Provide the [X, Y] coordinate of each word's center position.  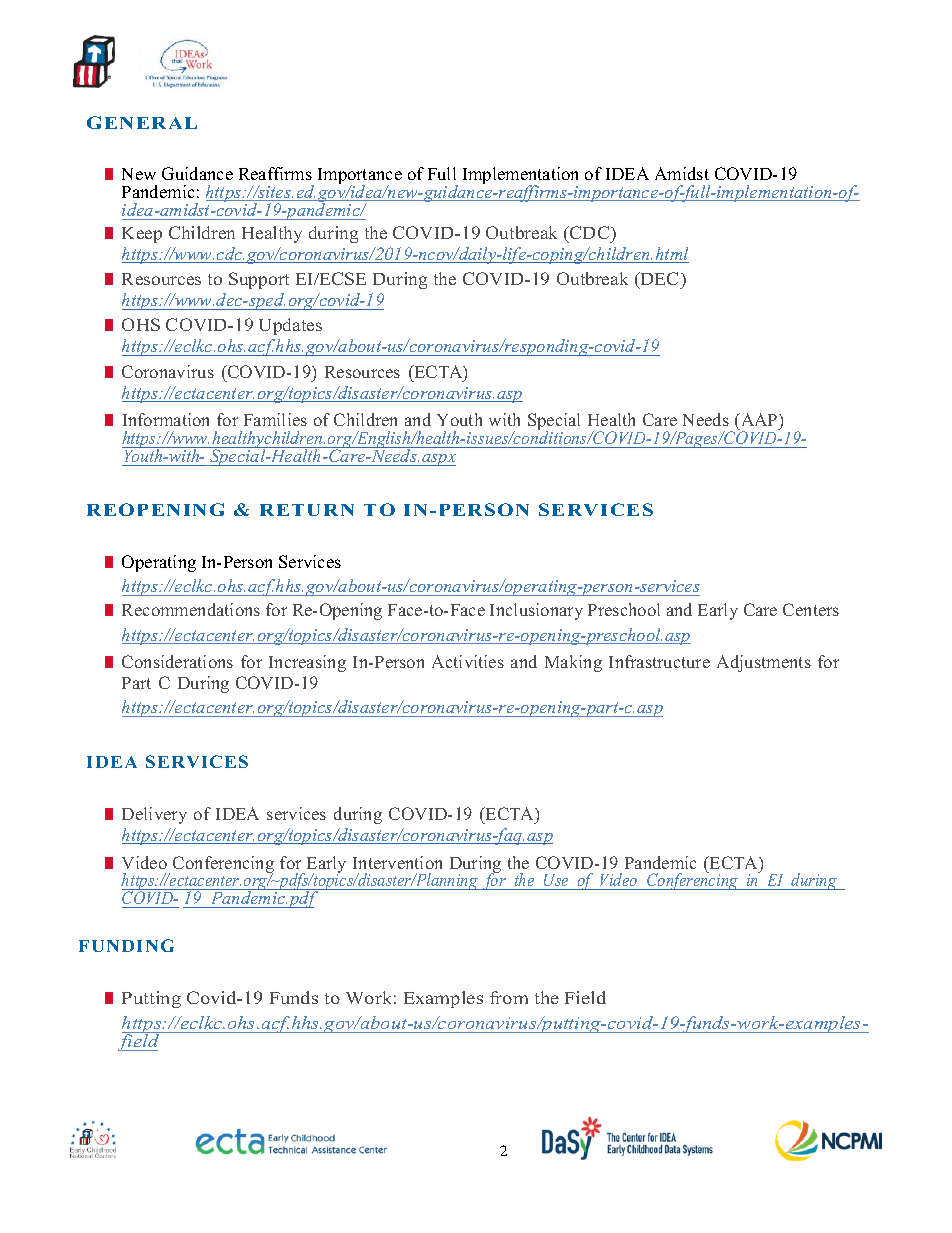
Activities [468, 661]
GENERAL [142, 122]
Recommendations [191, 609]
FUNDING [126, 945]
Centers [811, 609]
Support [259, 280]
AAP [759, 419]
